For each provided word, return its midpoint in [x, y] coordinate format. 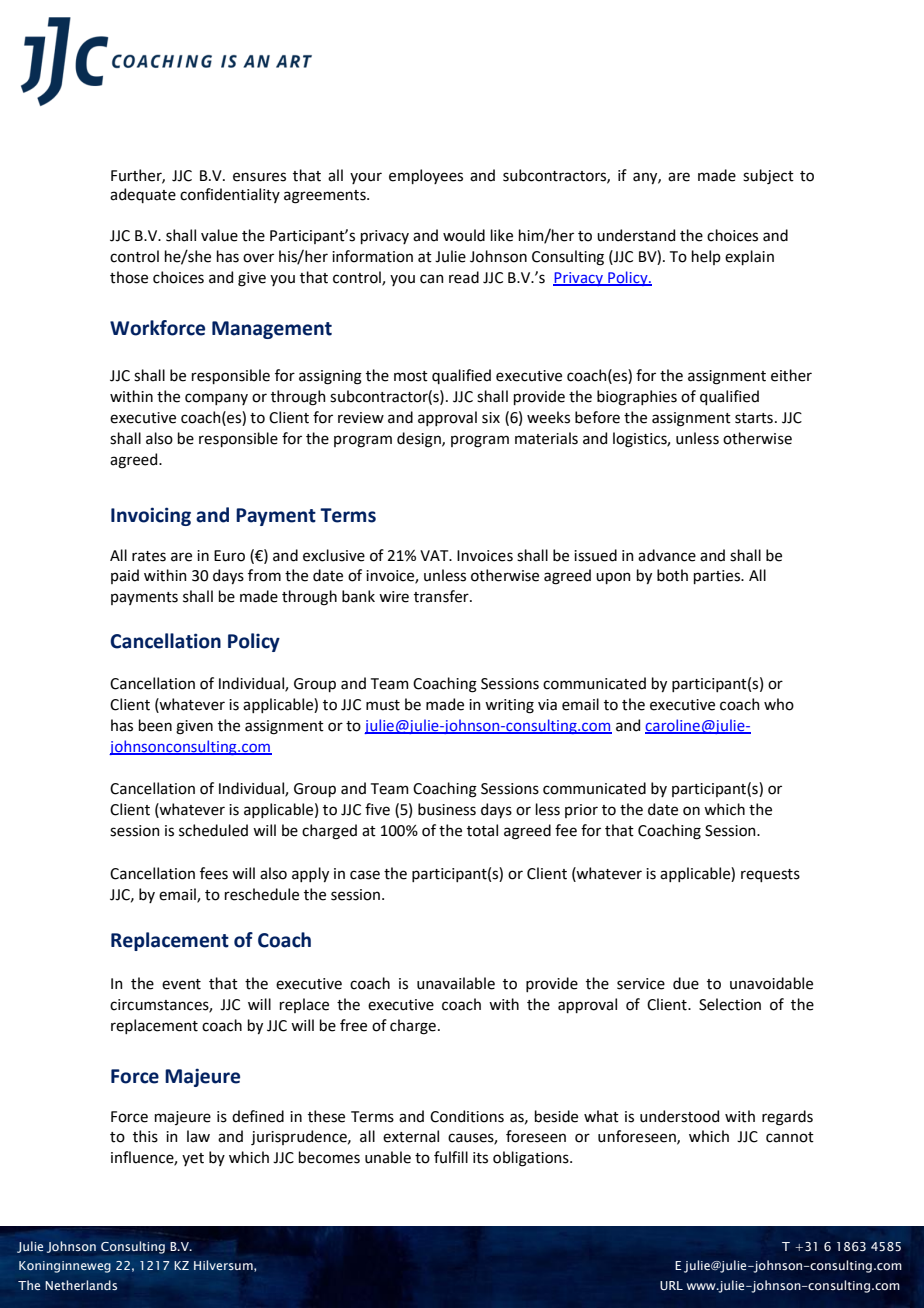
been [155, 725]
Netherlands [81, 1285]
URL [671, 1285]
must [383, 705]
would [464, 235]
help [706, 257]
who [779, 704]
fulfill [451, 1157]
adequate [143, 195]
